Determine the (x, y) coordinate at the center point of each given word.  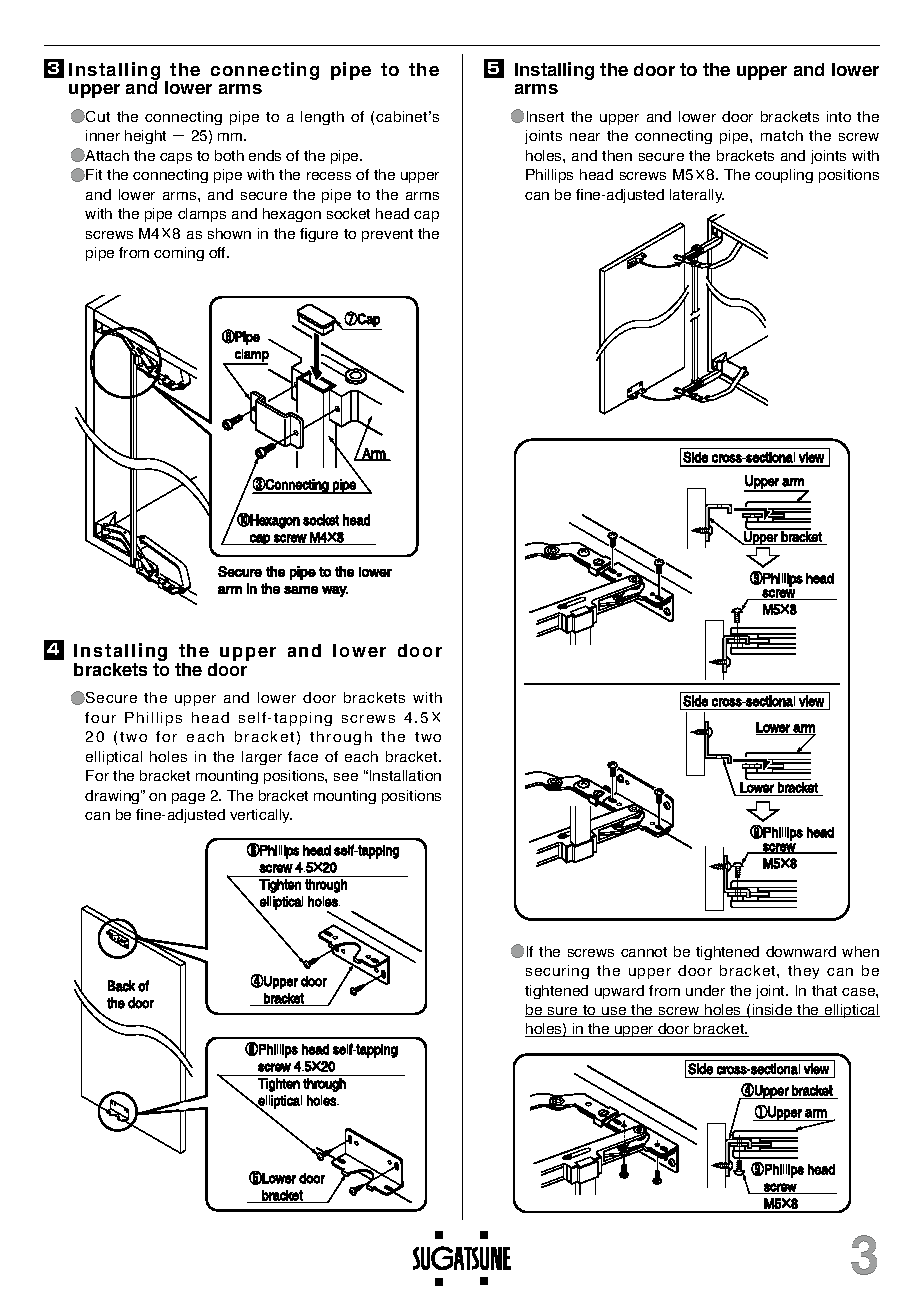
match (782, 135)
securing (557, 972)
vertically (261, 816)
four (100, 717)
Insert (545, 116)
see (346, 777)
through (341, 738)
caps (176, 158)
